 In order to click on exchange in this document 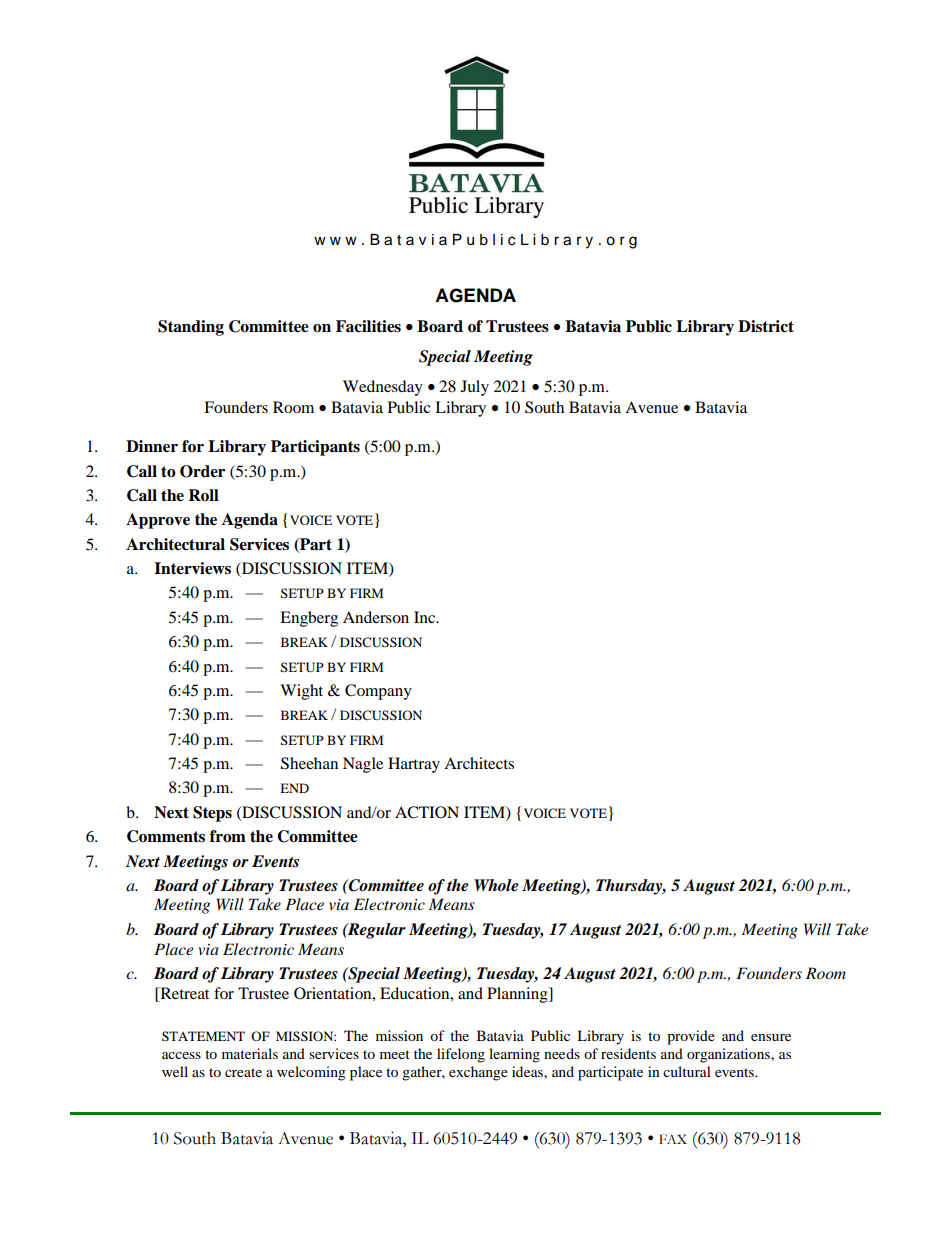, I will do `click(478, 1073)`.
